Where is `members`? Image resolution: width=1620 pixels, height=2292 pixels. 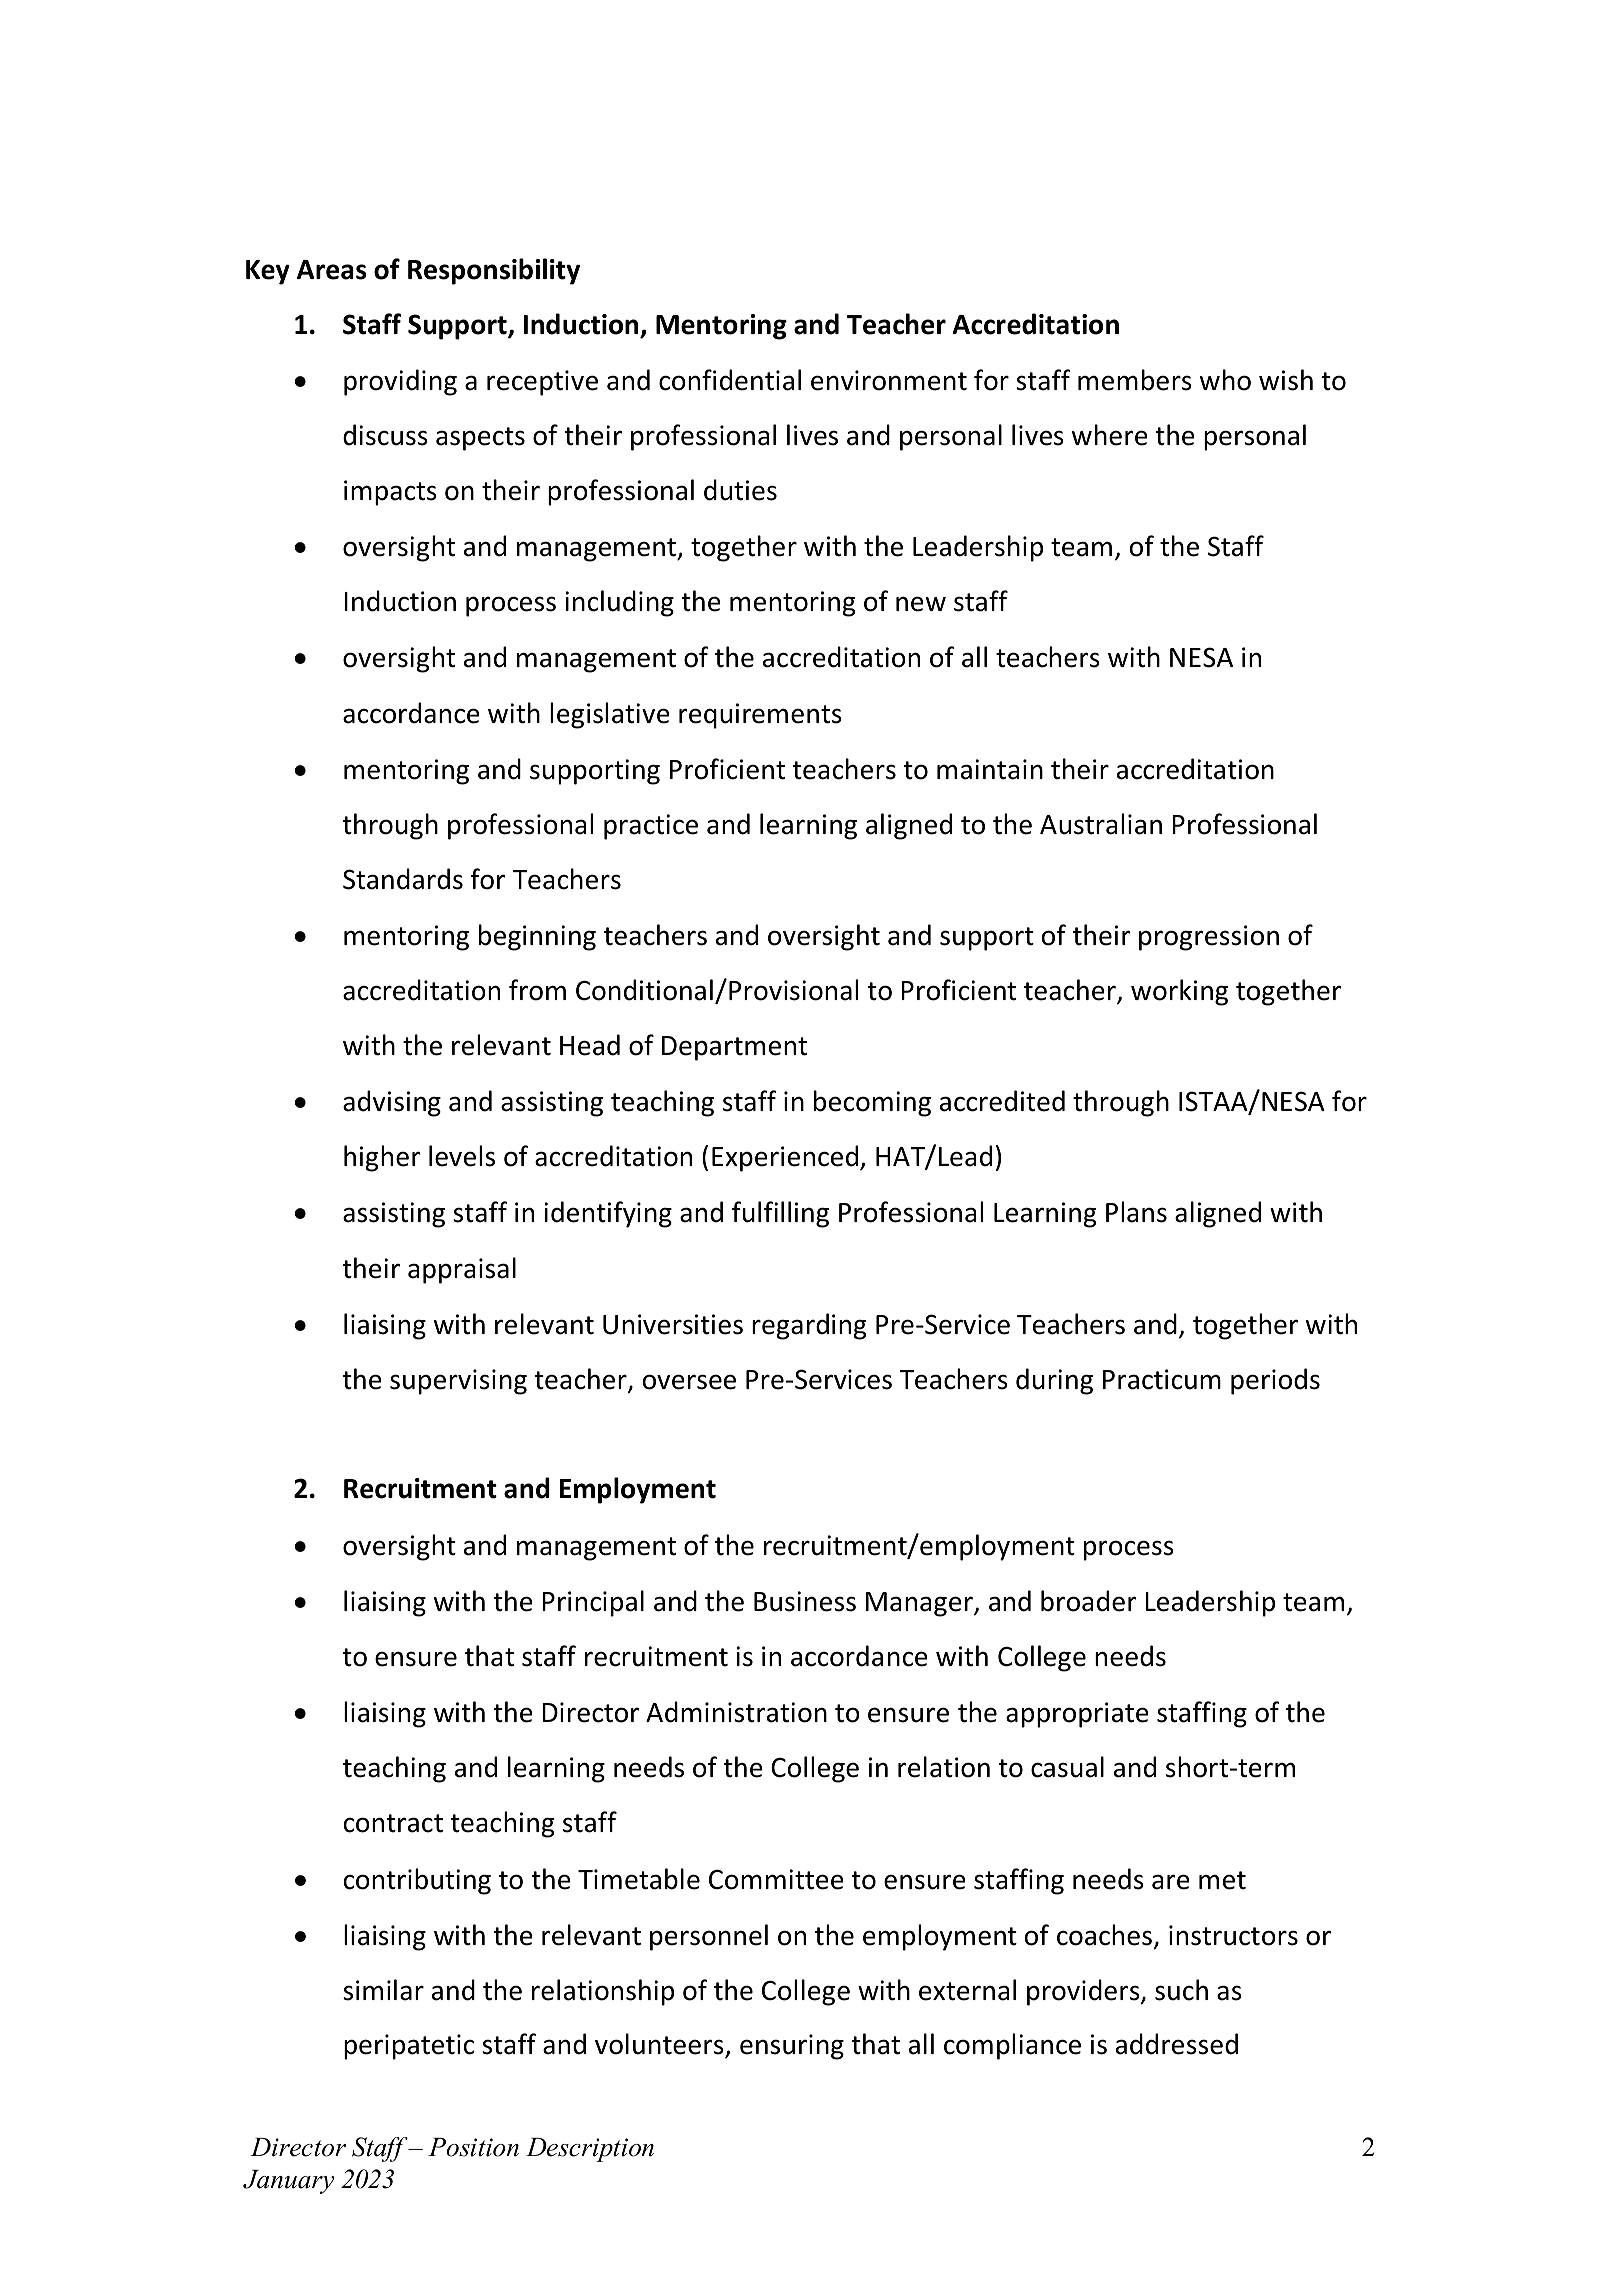 members is located at coordinates (1135, 380).
